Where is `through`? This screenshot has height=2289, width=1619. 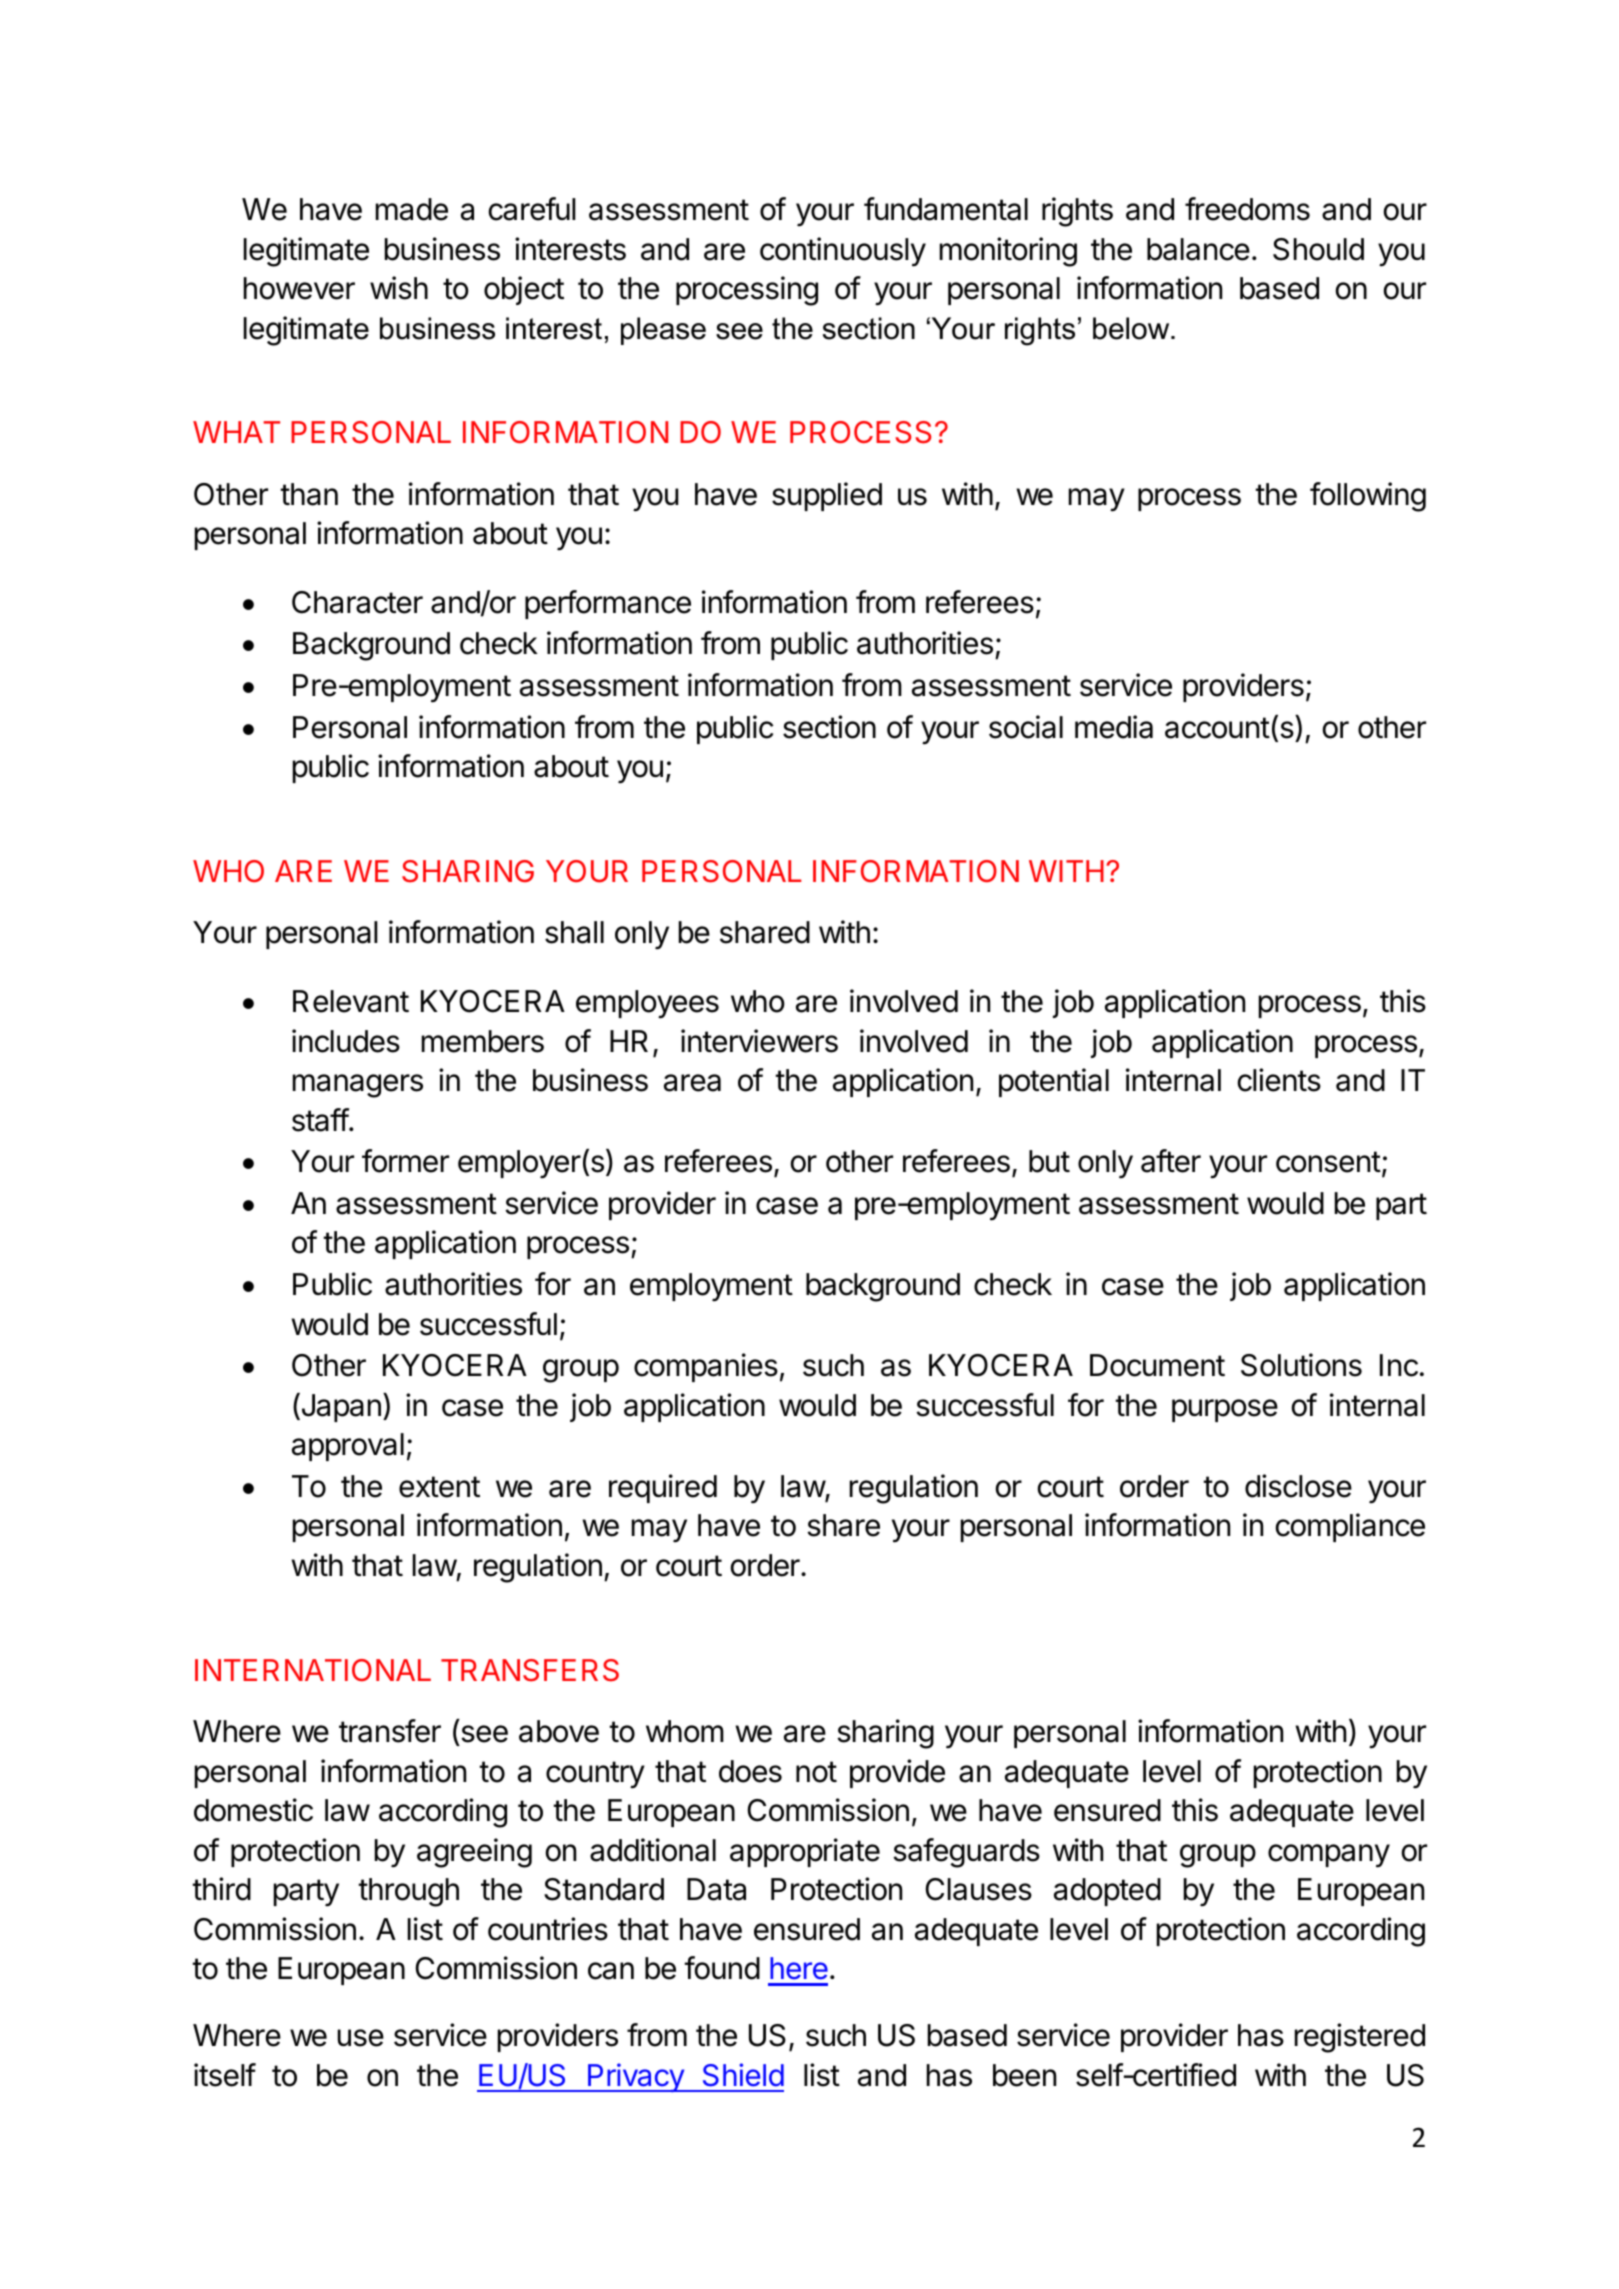
through is located at coordinates (408, 1892).
